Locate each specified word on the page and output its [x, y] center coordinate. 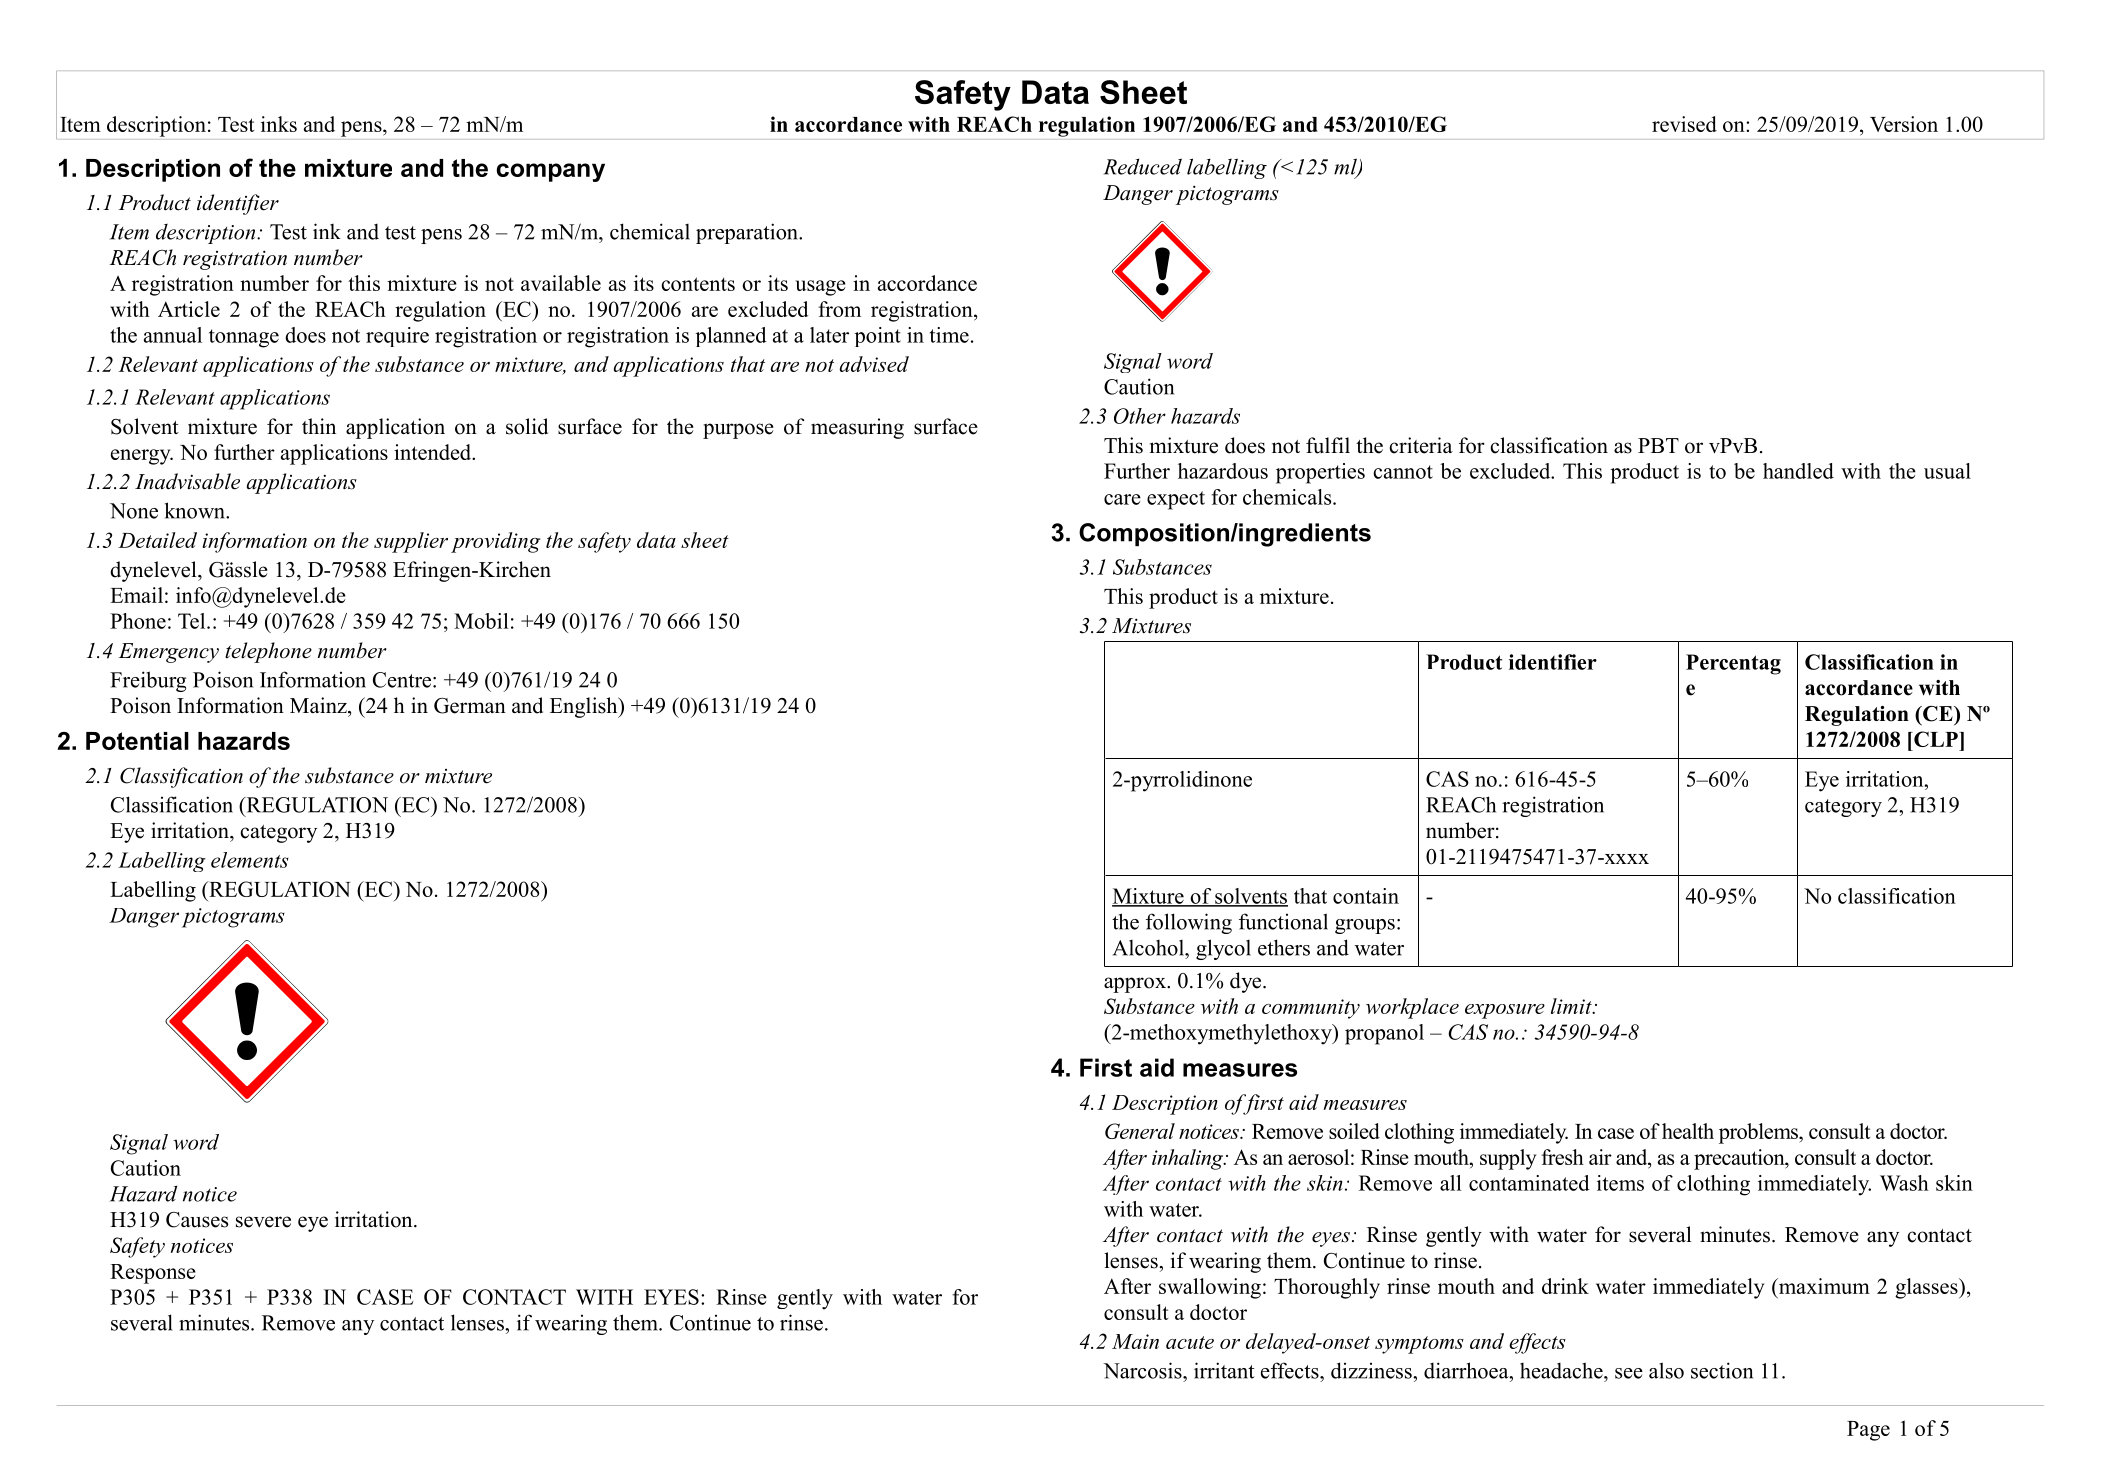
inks [279, 124]
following [1189, 923]
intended [434, 452]
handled [1798, 471]
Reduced [1143, 166]
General [1140, 1131]
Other [1140, 416]
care [1122, 499]
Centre [402, 680]
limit [1572, 1006]
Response [153, 1274]
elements [250, 860]
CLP [1936, 739]
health [1688, 1131]
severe [263, 1222]
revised [1684, 124]
